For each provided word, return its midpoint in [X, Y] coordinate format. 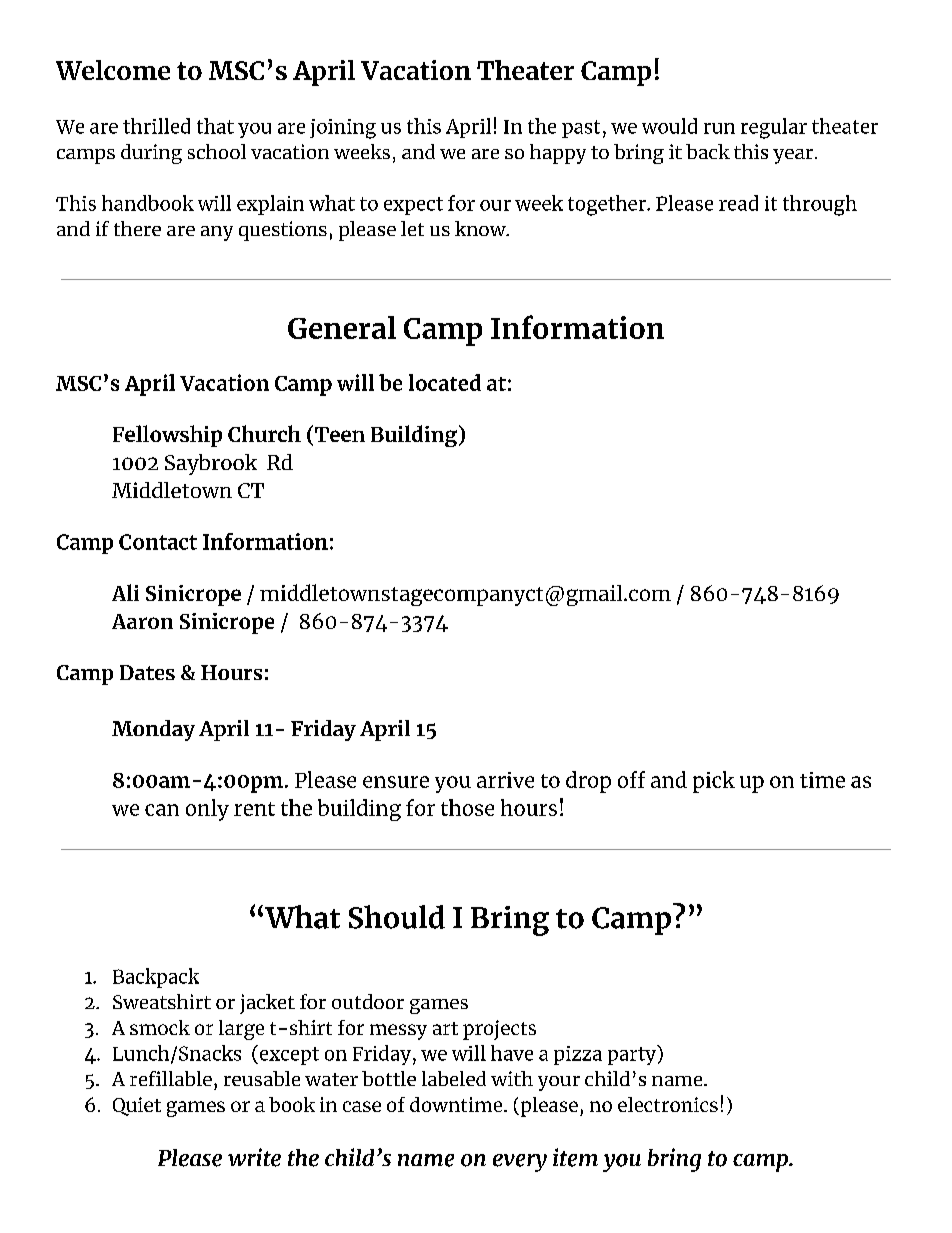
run [719, 128]
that [215, 126]
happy [558, 154]
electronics [668, 1104]
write [254, 1157]
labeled [454, 1078]
